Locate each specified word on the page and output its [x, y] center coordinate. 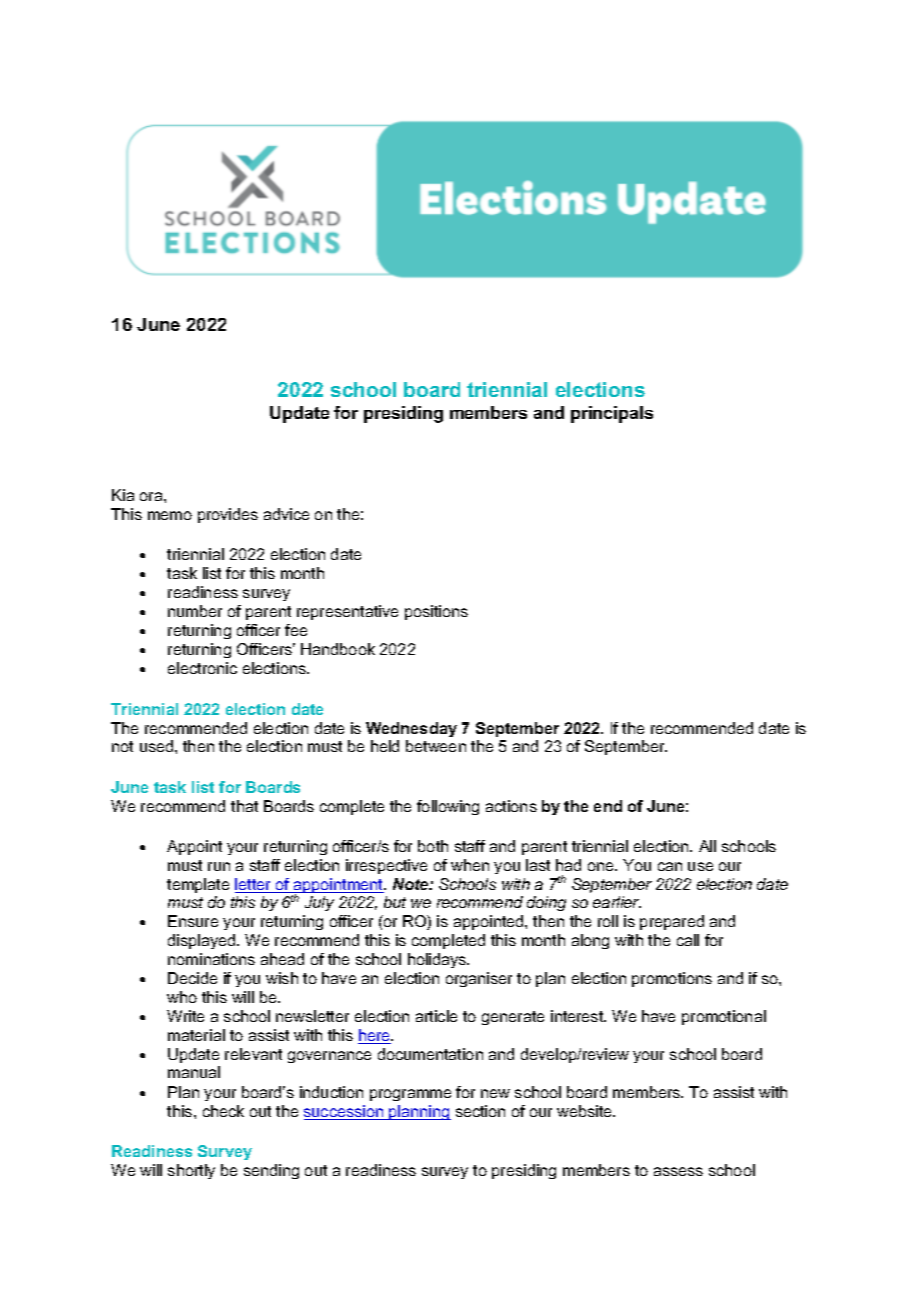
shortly [191, 1171]
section [480, 1111]
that [244, 806]
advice [286, 514]
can [670, 866]
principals [612, 414]
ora [152, 496]
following [448, 807]
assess [678, 1171]
